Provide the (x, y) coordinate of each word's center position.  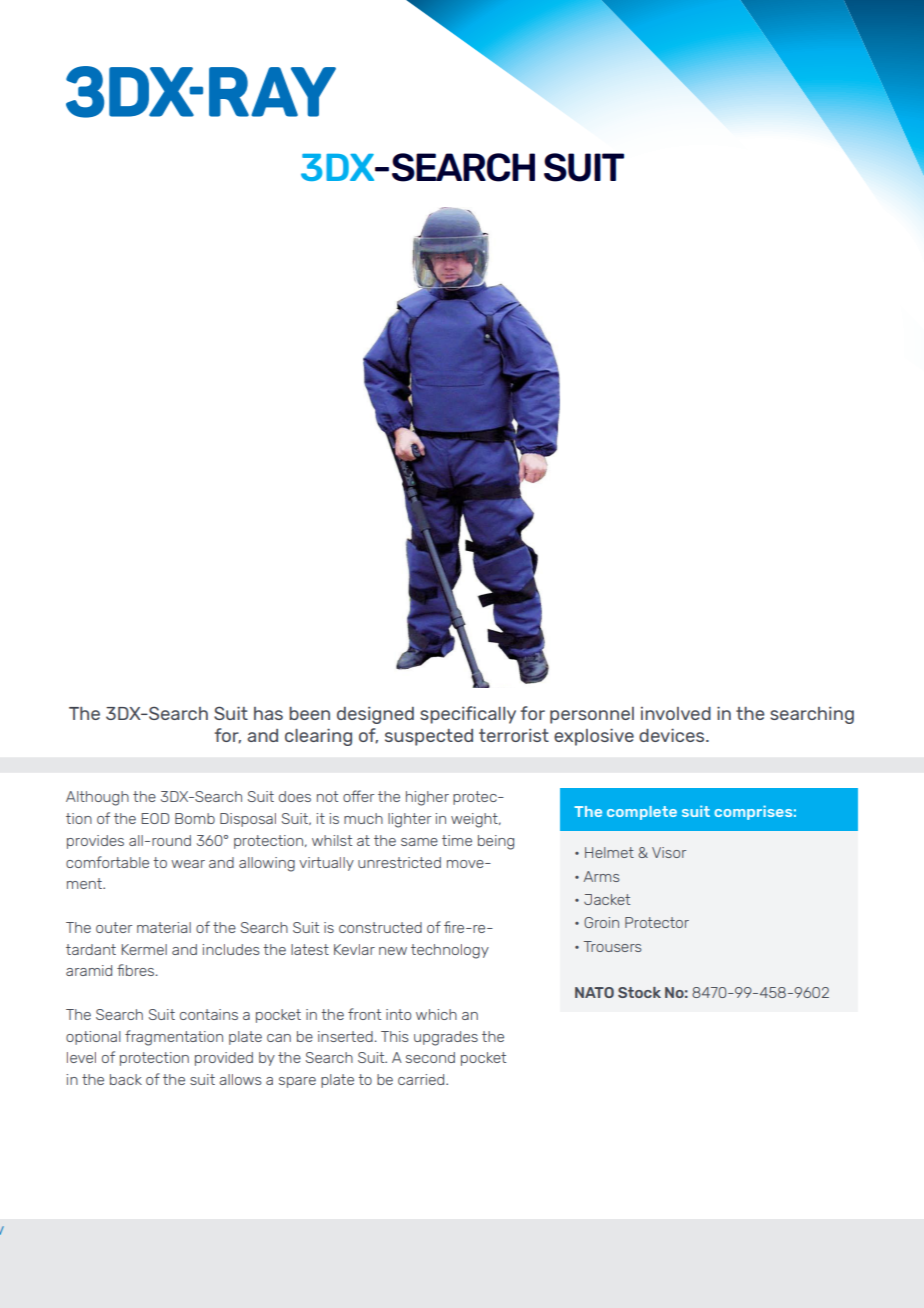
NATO (594, 992)
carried (422, 1079)
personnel (592, 715)
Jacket (607, 899)
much (363, 818)
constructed (380, 927)
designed (375, 715)
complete (642, 813)
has (268, 713)
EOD (155, 818)
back (126, 1079)
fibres (137, 970)
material (164, 927)
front (364, 1014)
